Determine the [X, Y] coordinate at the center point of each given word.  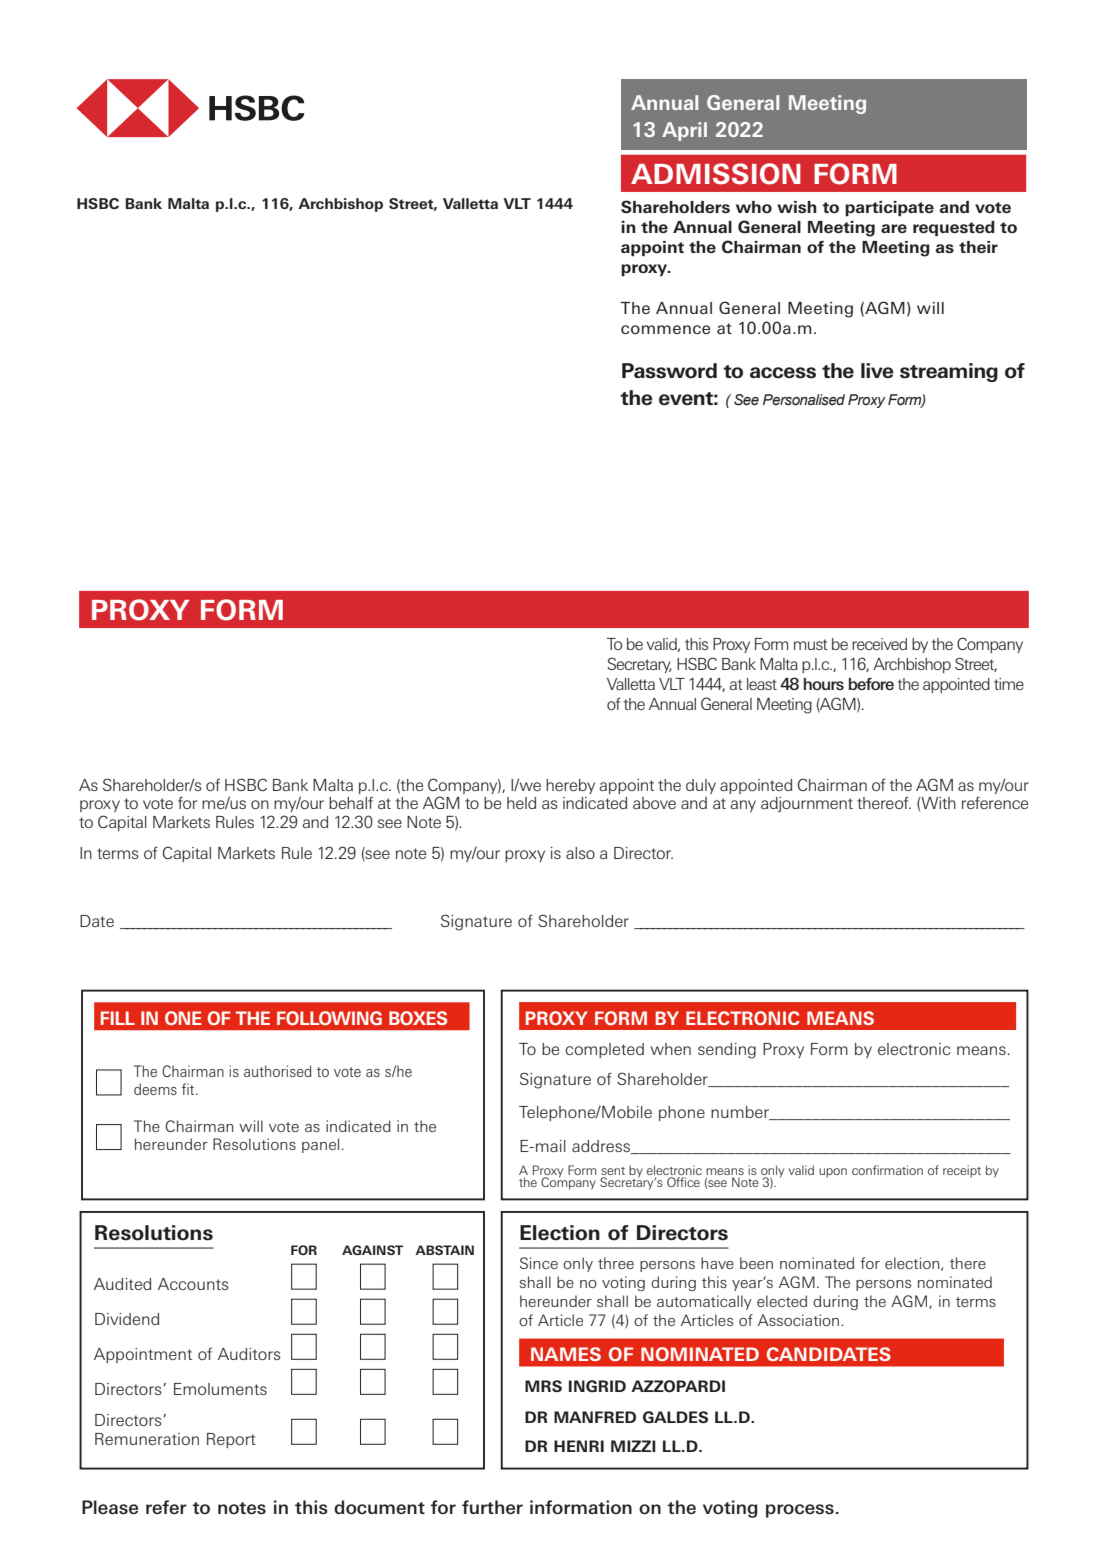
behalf [351, 803]
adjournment [807, 804]
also [580, 853]
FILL [118, 1018]
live [877, 370]
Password [669, 371]
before [871, 684]
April [684, 131]
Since [539, 1263]
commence [665, 329]
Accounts [193, 1284]
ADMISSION [716, 174]
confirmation [887, 1170]
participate [889, 209]
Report [231, 1440]
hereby [570, 786]
